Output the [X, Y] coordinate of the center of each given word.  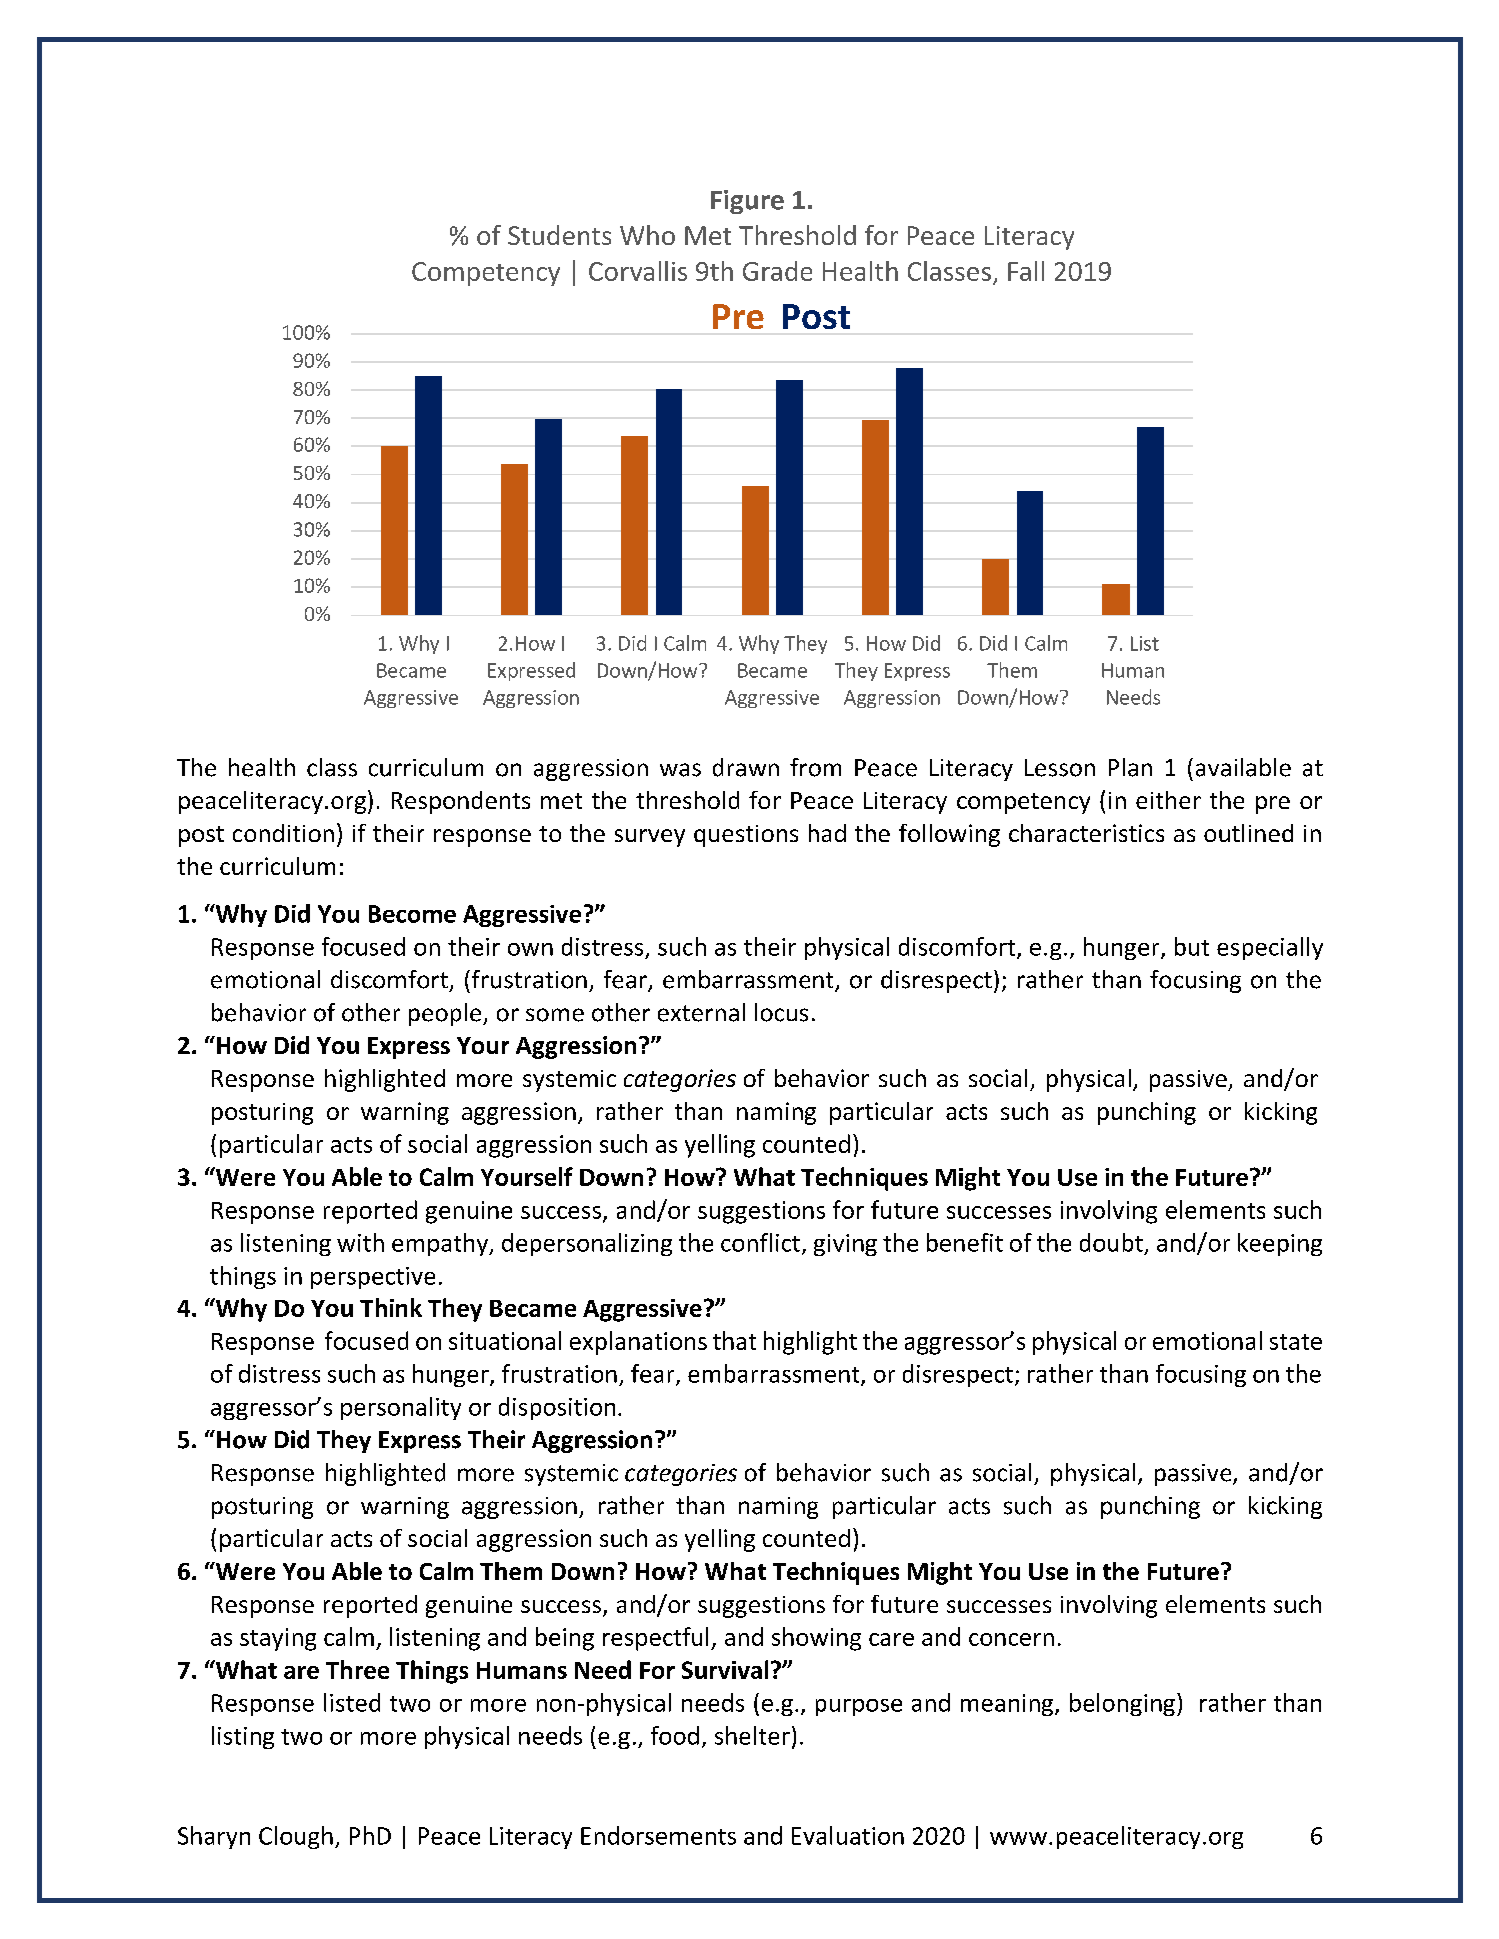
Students [559, 235]
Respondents [461, 802]
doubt [1111, 1242]
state [1296, 1342]
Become [412, 914]
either [1168, 800]
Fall [1026, 271]
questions [746, 836]
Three [357, 1669]
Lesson [1060, 768]
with [360, 1242]
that [734, 1340]
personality [401, 1408]
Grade [777, 271]
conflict [760, 1242]
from [815, 767]
